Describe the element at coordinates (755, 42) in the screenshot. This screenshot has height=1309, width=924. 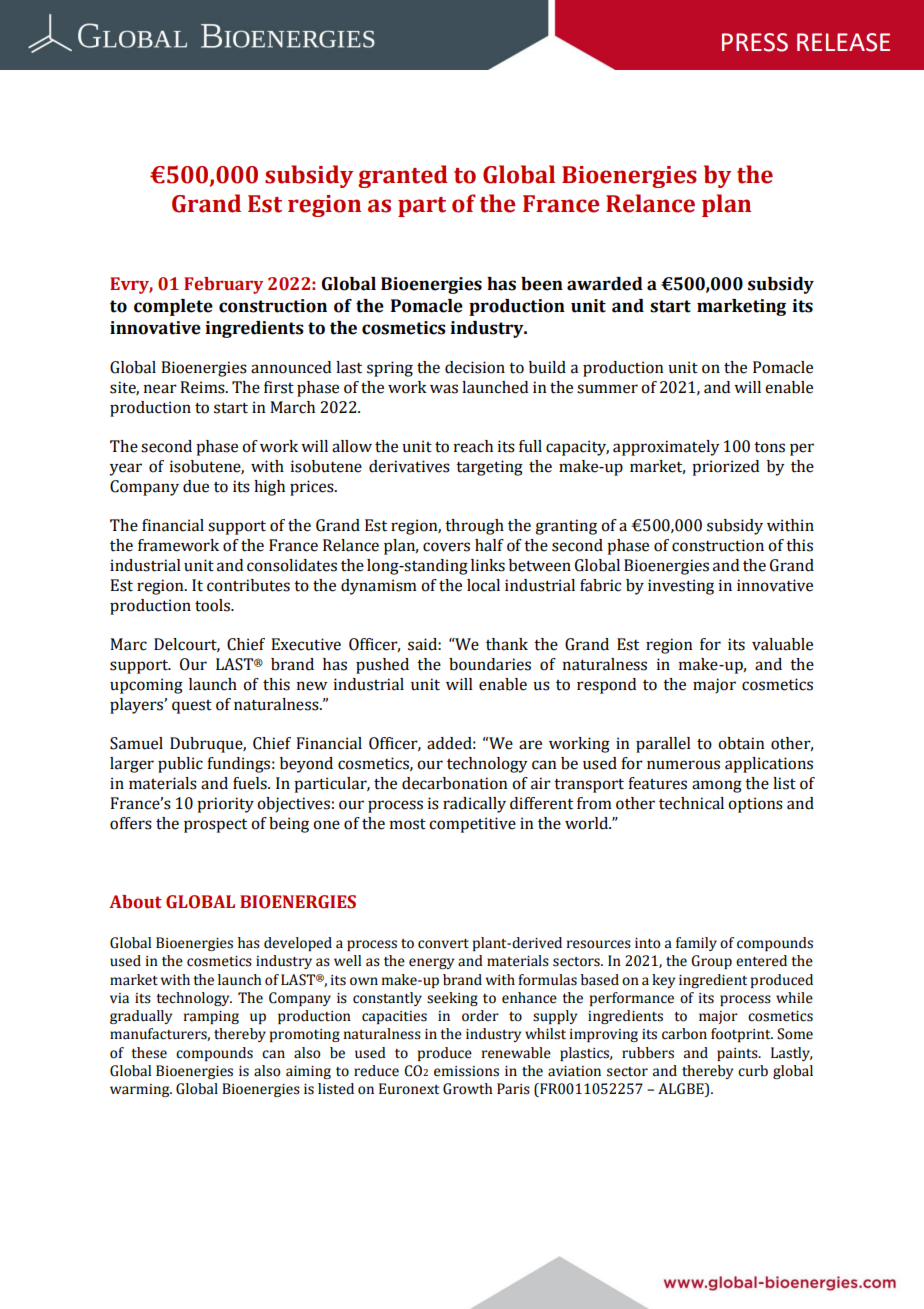
I see `PRESS` at that location.
